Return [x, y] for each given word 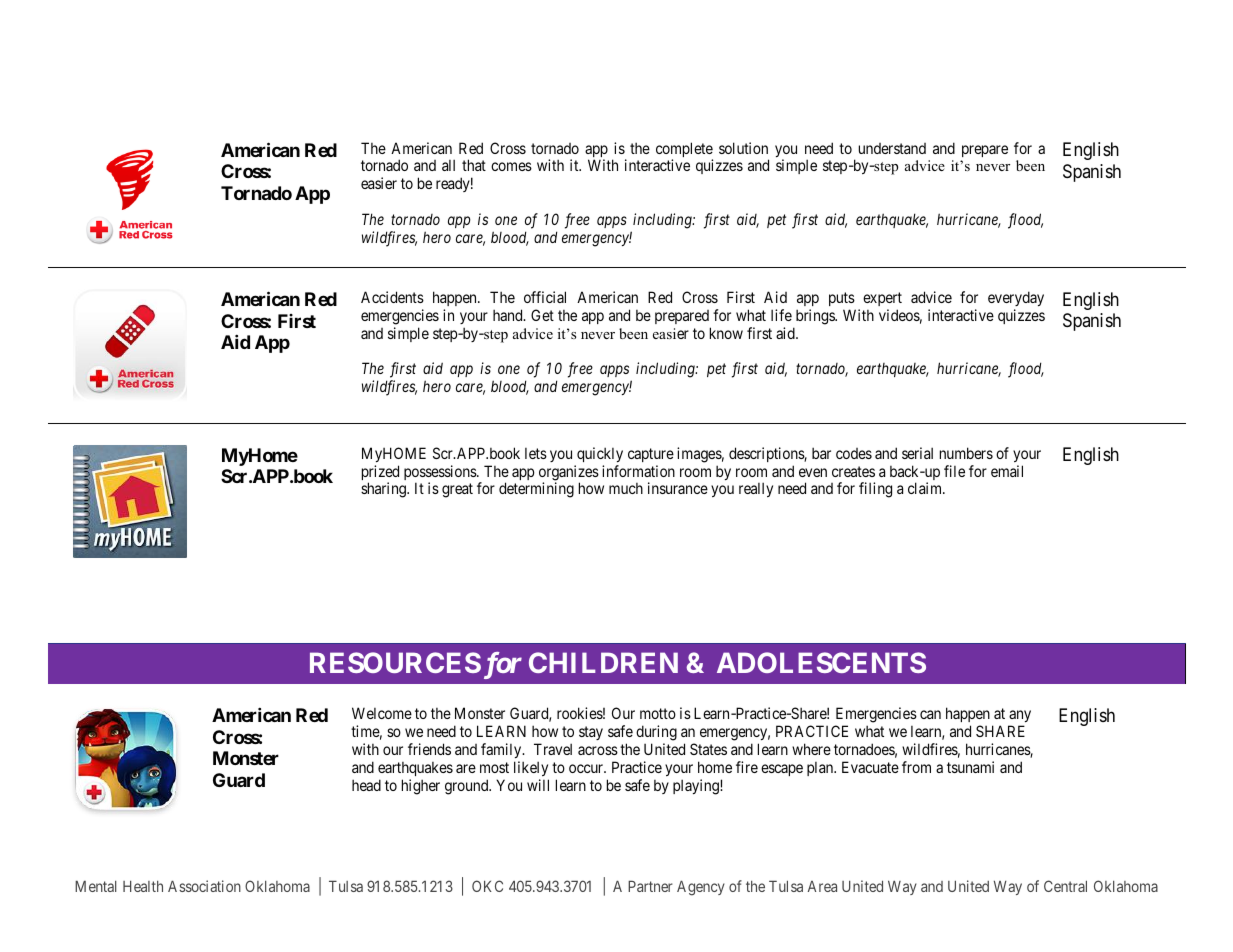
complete [684, 151]
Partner [650, 886]
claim [926, 488]
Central [1065, 886]
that [474, 165]
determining [536, 490]
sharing [384, 490]
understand [892, 148]
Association [204, 886]
